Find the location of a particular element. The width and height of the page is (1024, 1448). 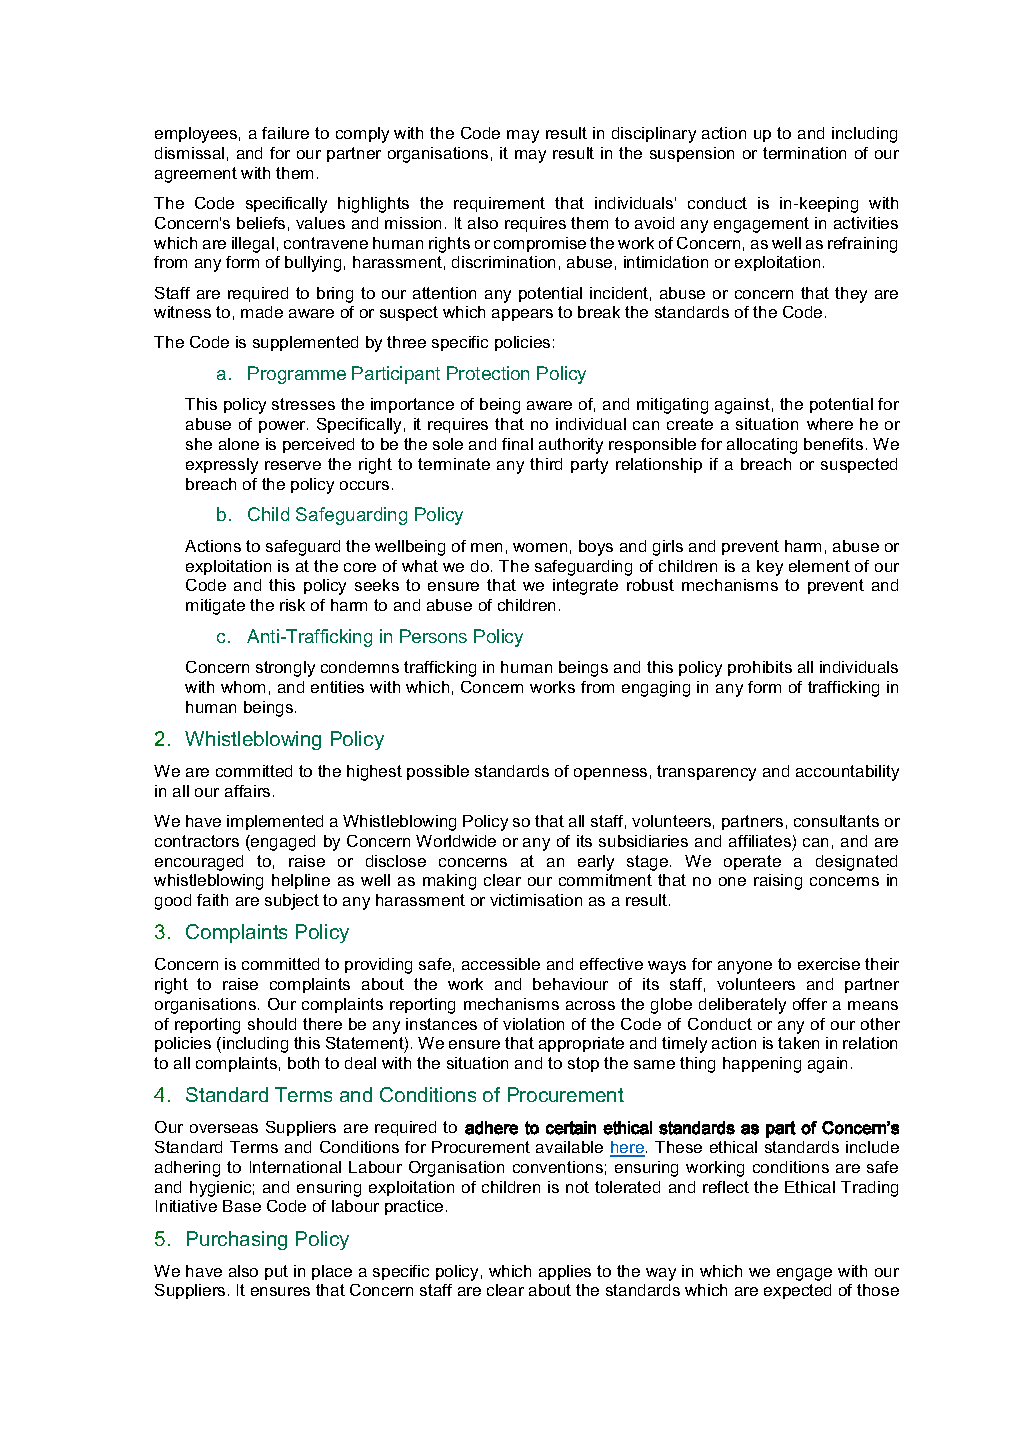

integrate is located at coordinates (585, 587).
